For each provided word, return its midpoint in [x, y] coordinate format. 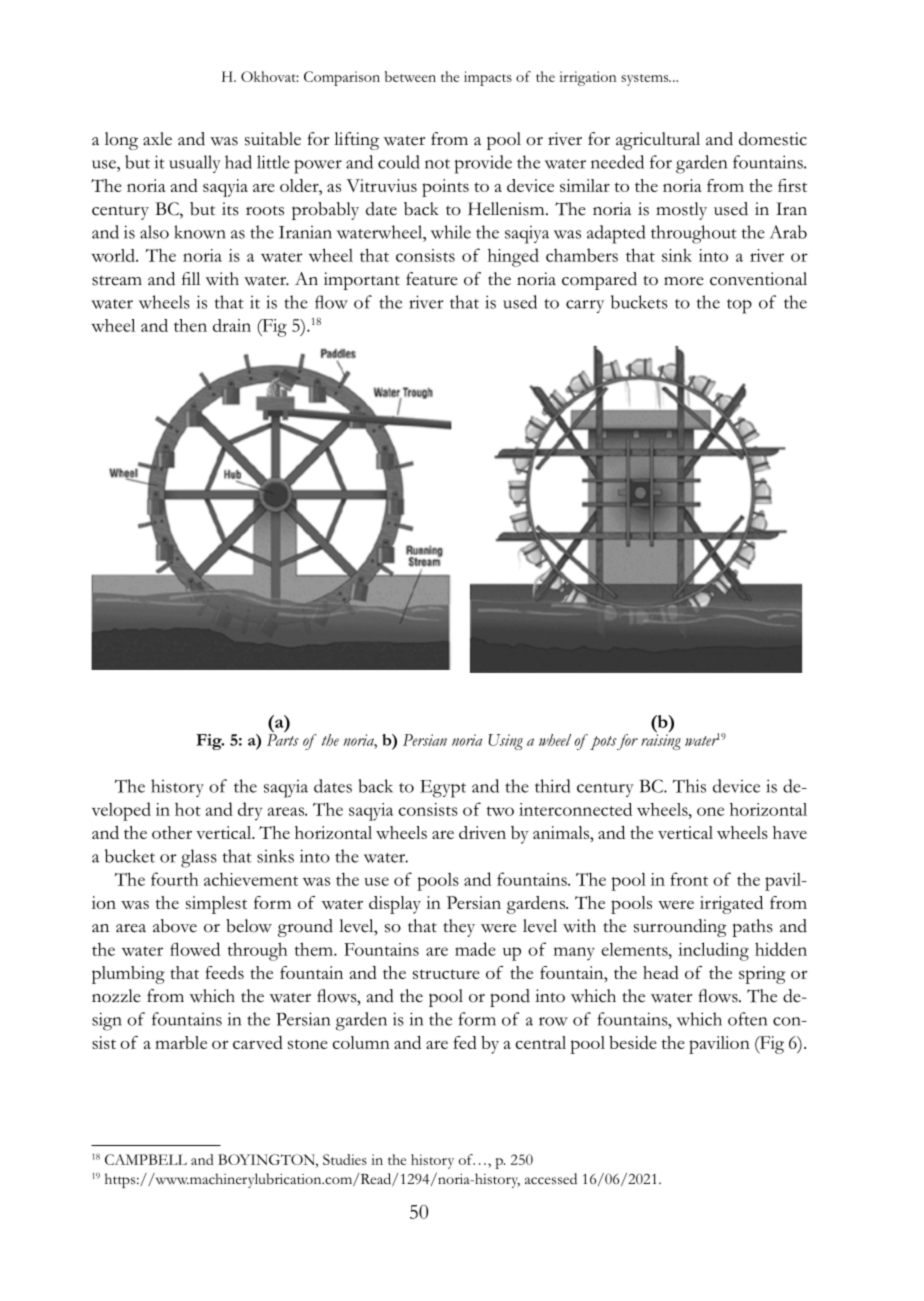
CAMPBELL [146, 1159]
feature [432, 279]
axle [157, 139]
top [739, 306]
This [689, 786]
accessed [551, 1179]
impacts [488, 78]
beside [633, 1042]
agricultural [658, 141]
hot [188, 809]
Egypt [443, 789]
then [190, 325]
